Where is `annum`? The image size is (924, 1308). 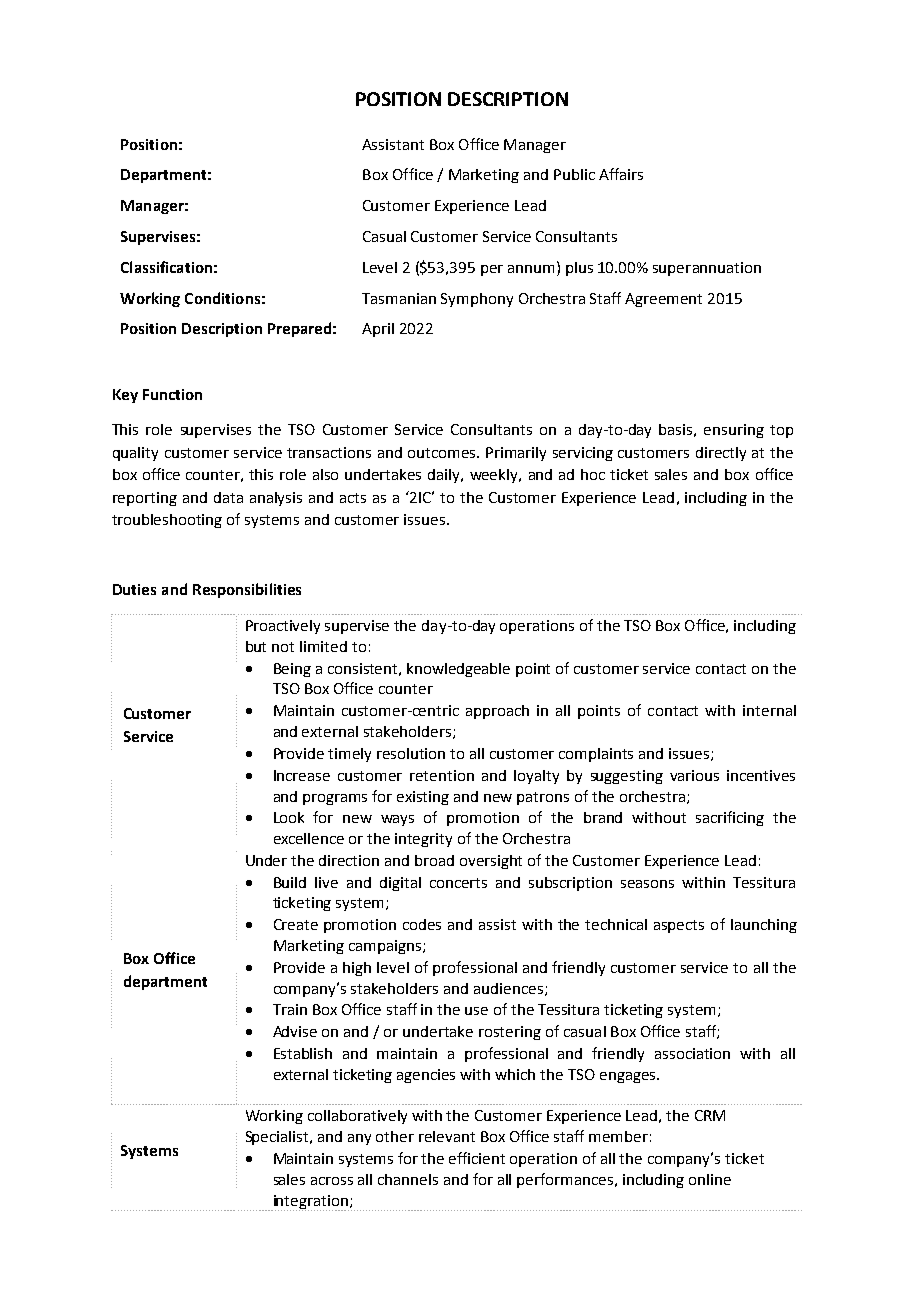
annum is located at coordinates (531, 269).
